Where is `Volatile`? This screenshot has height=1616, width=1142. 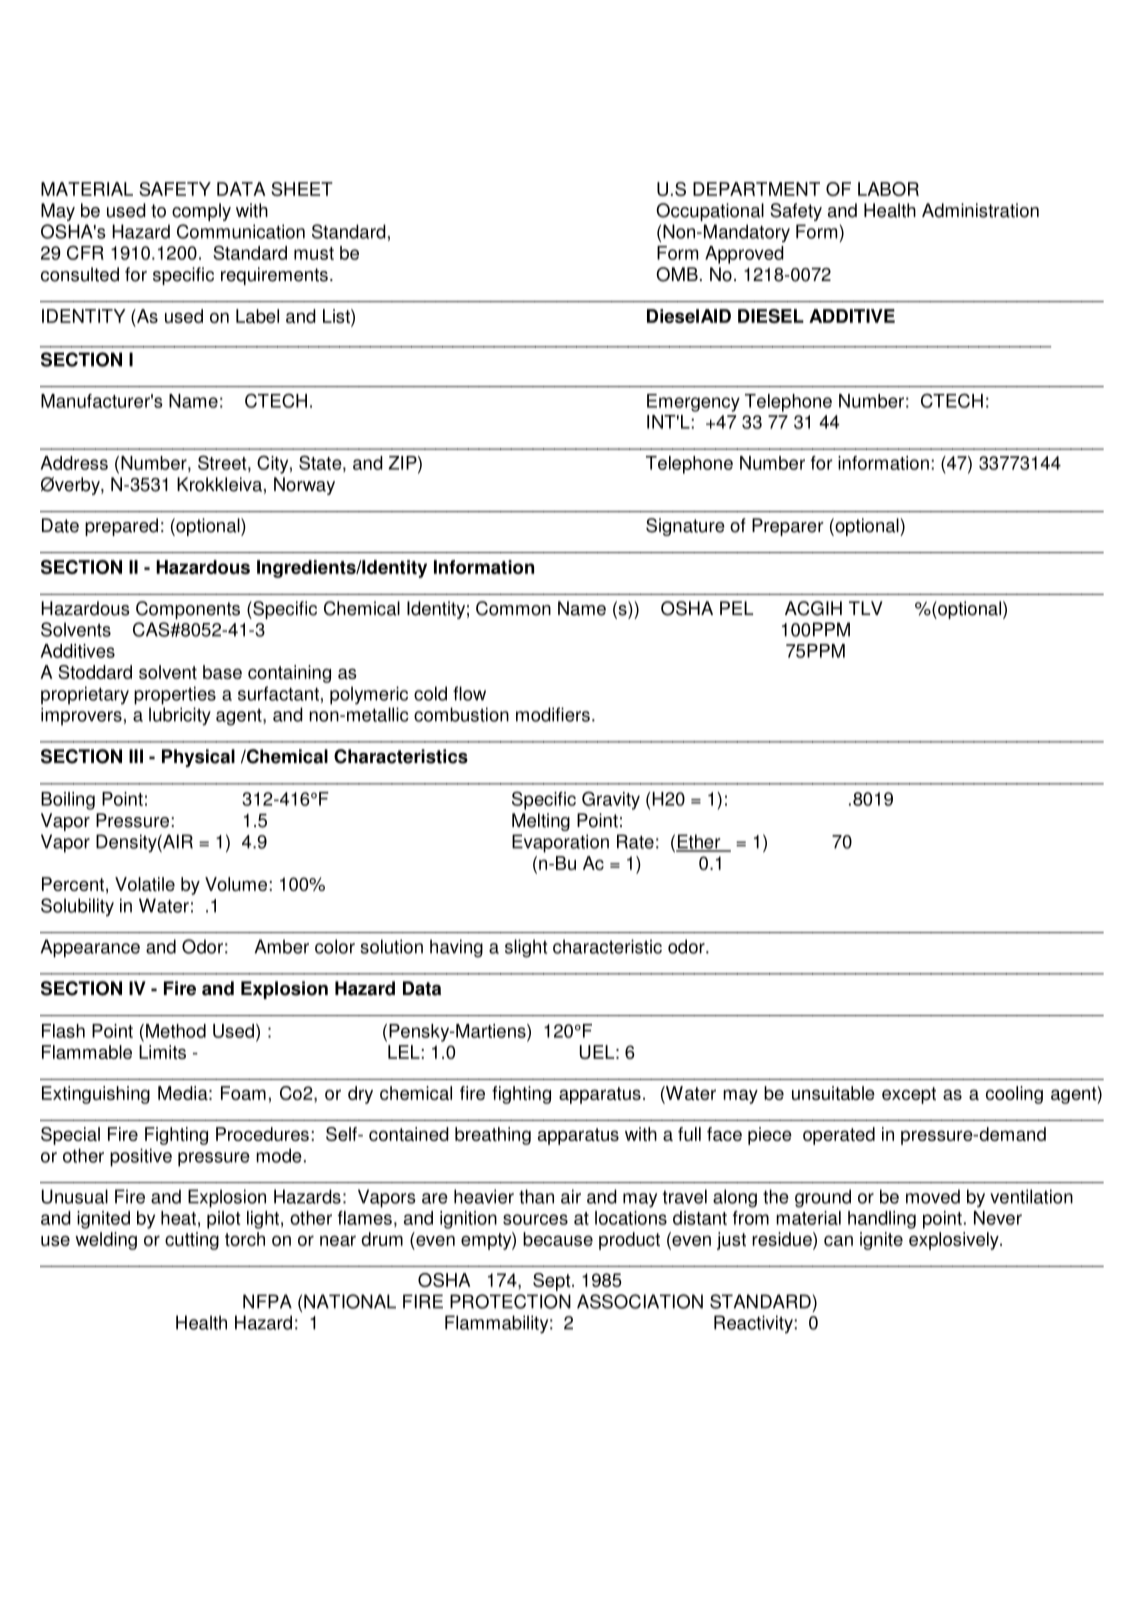 Volatile is located at coordinates (145, 884).
